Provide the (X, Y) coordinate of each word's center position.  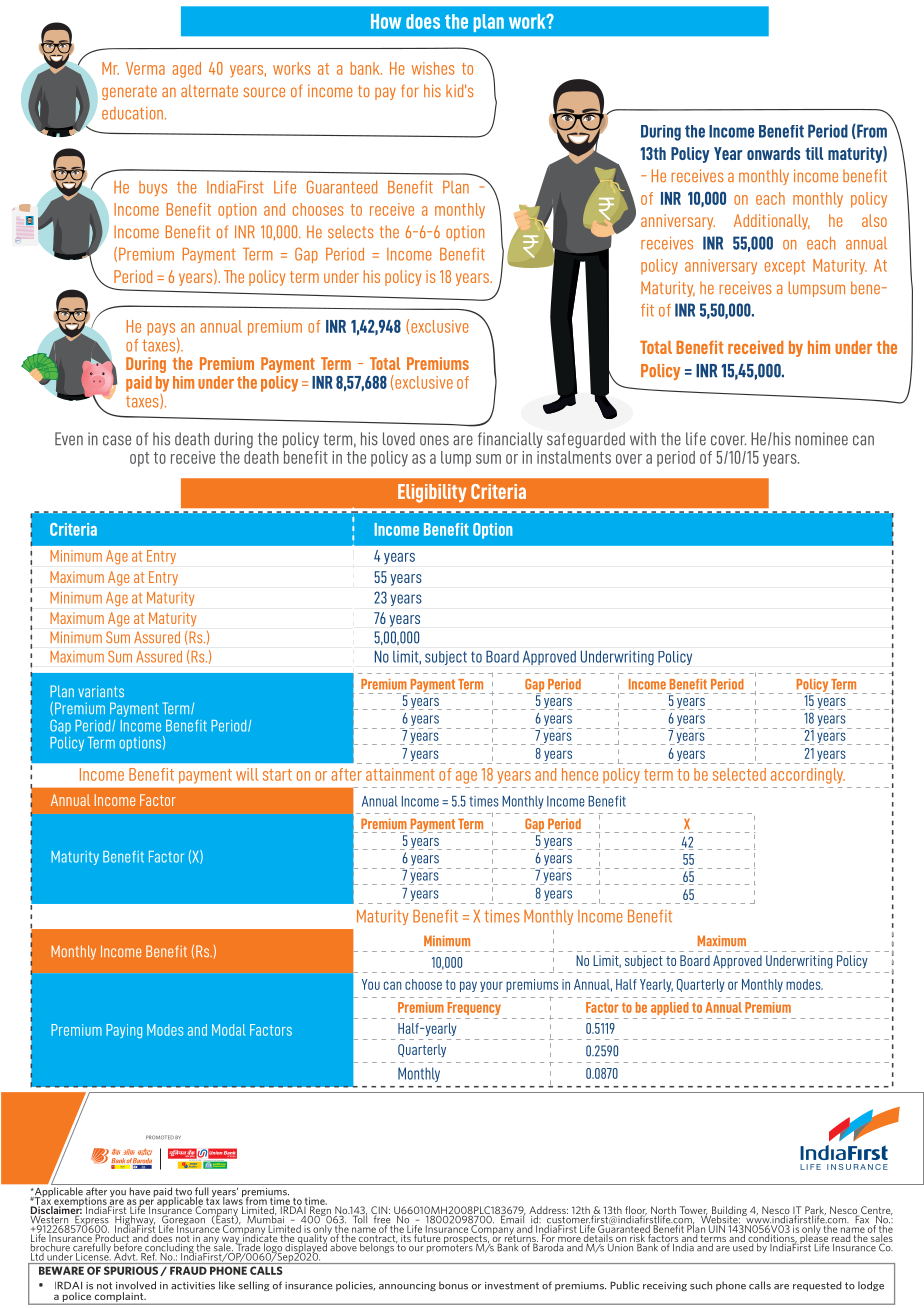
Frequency (474, 1008)
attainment (400, 774)
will (247, 774)
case (117, 440)
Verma (145, 68)
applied (670, 1008)
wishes (433, 68)
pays (161, 329)
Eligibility (432, 493)
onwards (773, 153)
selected (739, 774)
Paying (124, 1031)
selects (351, 231)
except (785, 267)
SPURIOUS (132, 1271)
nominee (821, 439)
